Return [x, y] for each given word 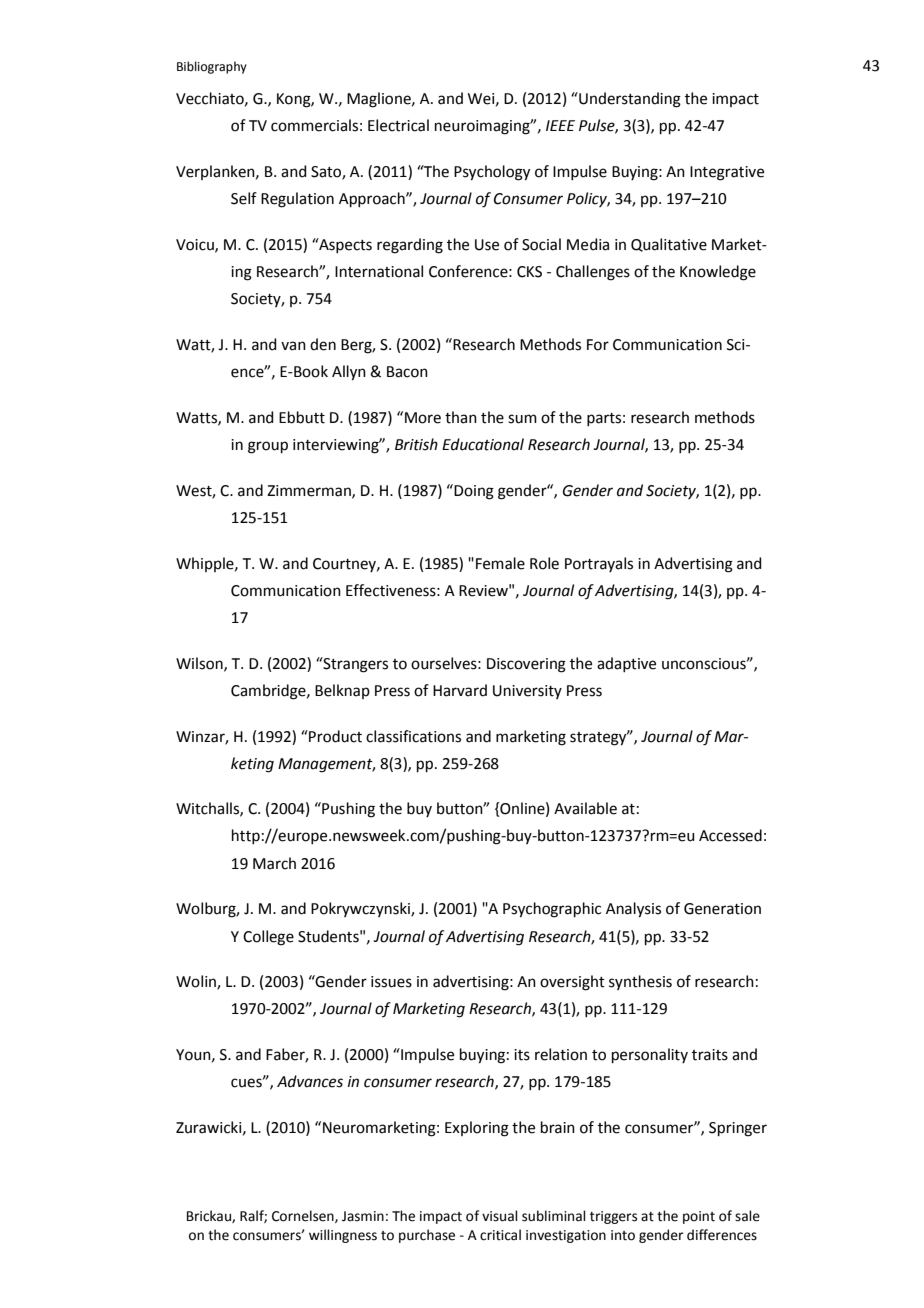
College [268, 938]
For [598, 345]
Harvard [460, 690]
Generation [722, 909]
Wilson [200, 664]
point [699, 1217]
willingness [343, 1236]
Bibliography [212, 67]
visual [500, 1216]
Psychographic [552, 910]
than [461, 417]
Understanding [629, 100]
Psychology [492, 173]
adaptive [626, 664]
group [268, 447]
